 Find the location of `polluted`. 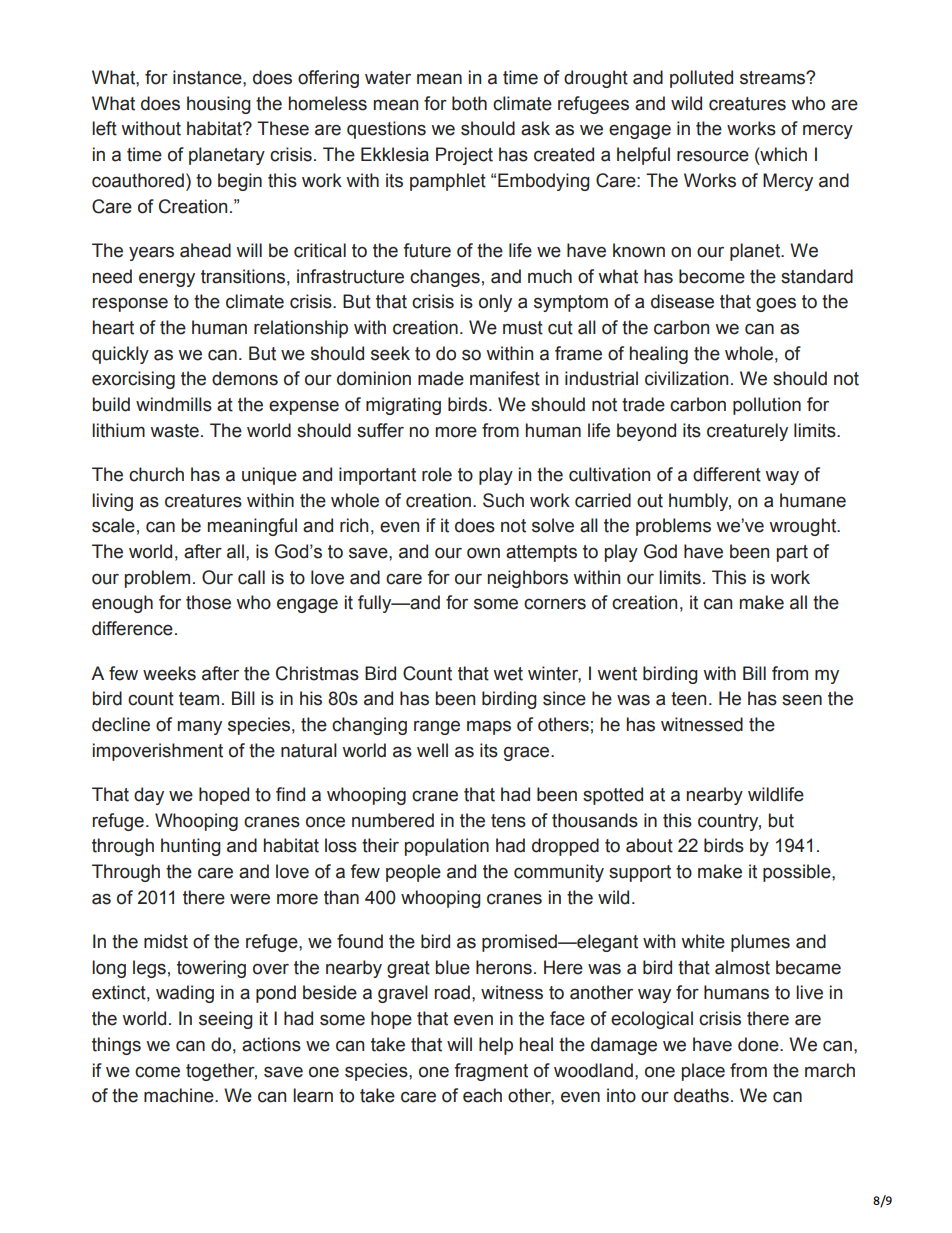

polluted is located at coordinates (701, 79).
